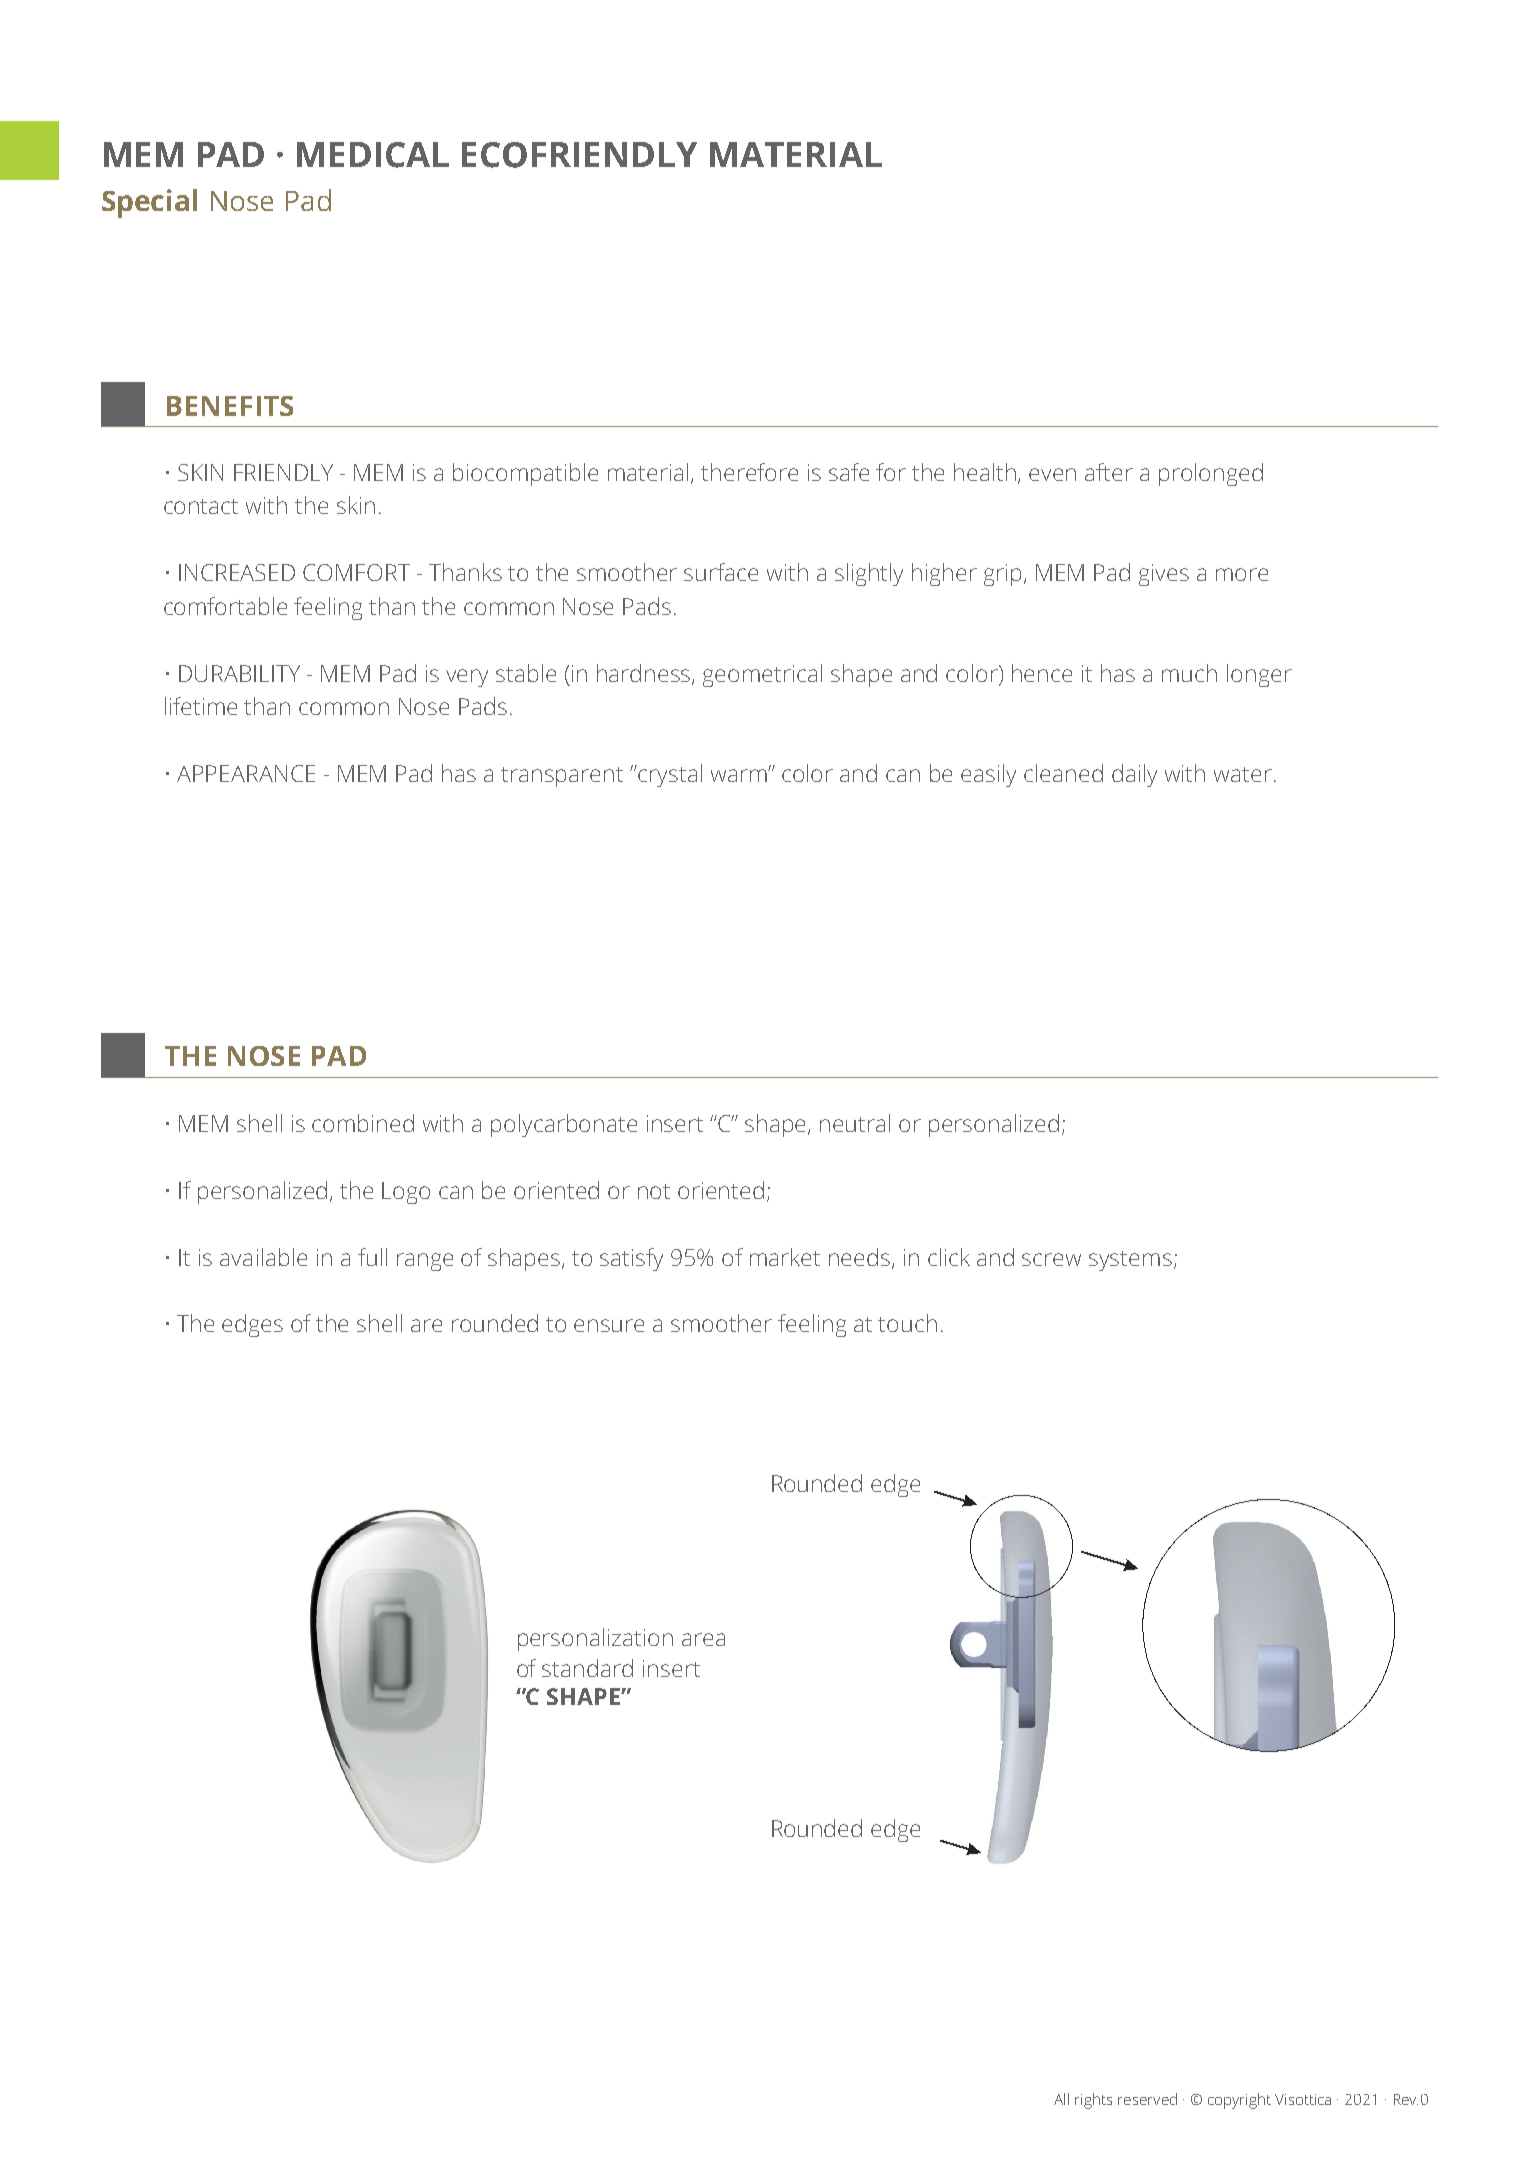  I want to click on standard, so click(587, 1668).
